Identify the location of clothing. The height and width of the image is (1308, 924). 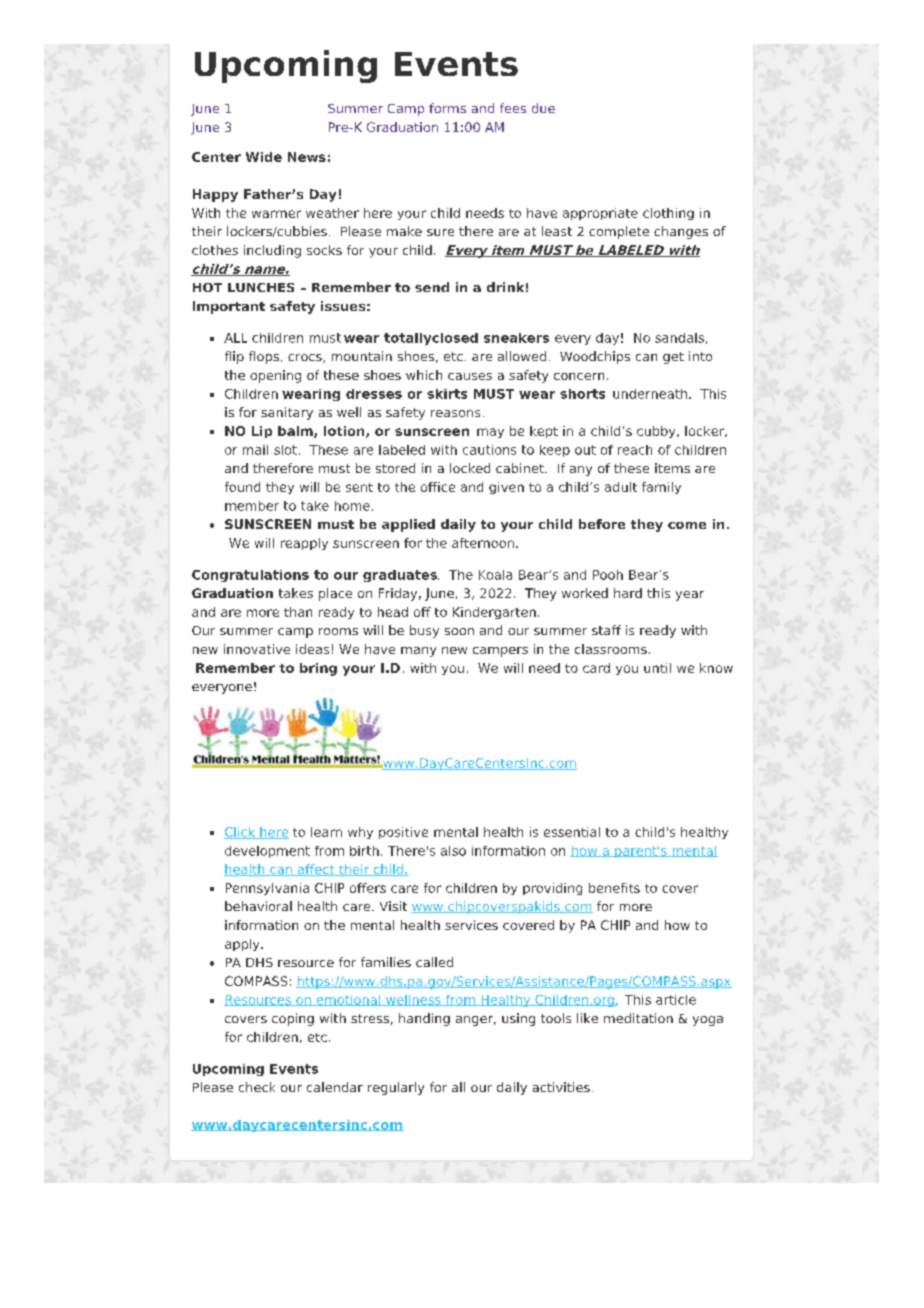
(668, 214).
